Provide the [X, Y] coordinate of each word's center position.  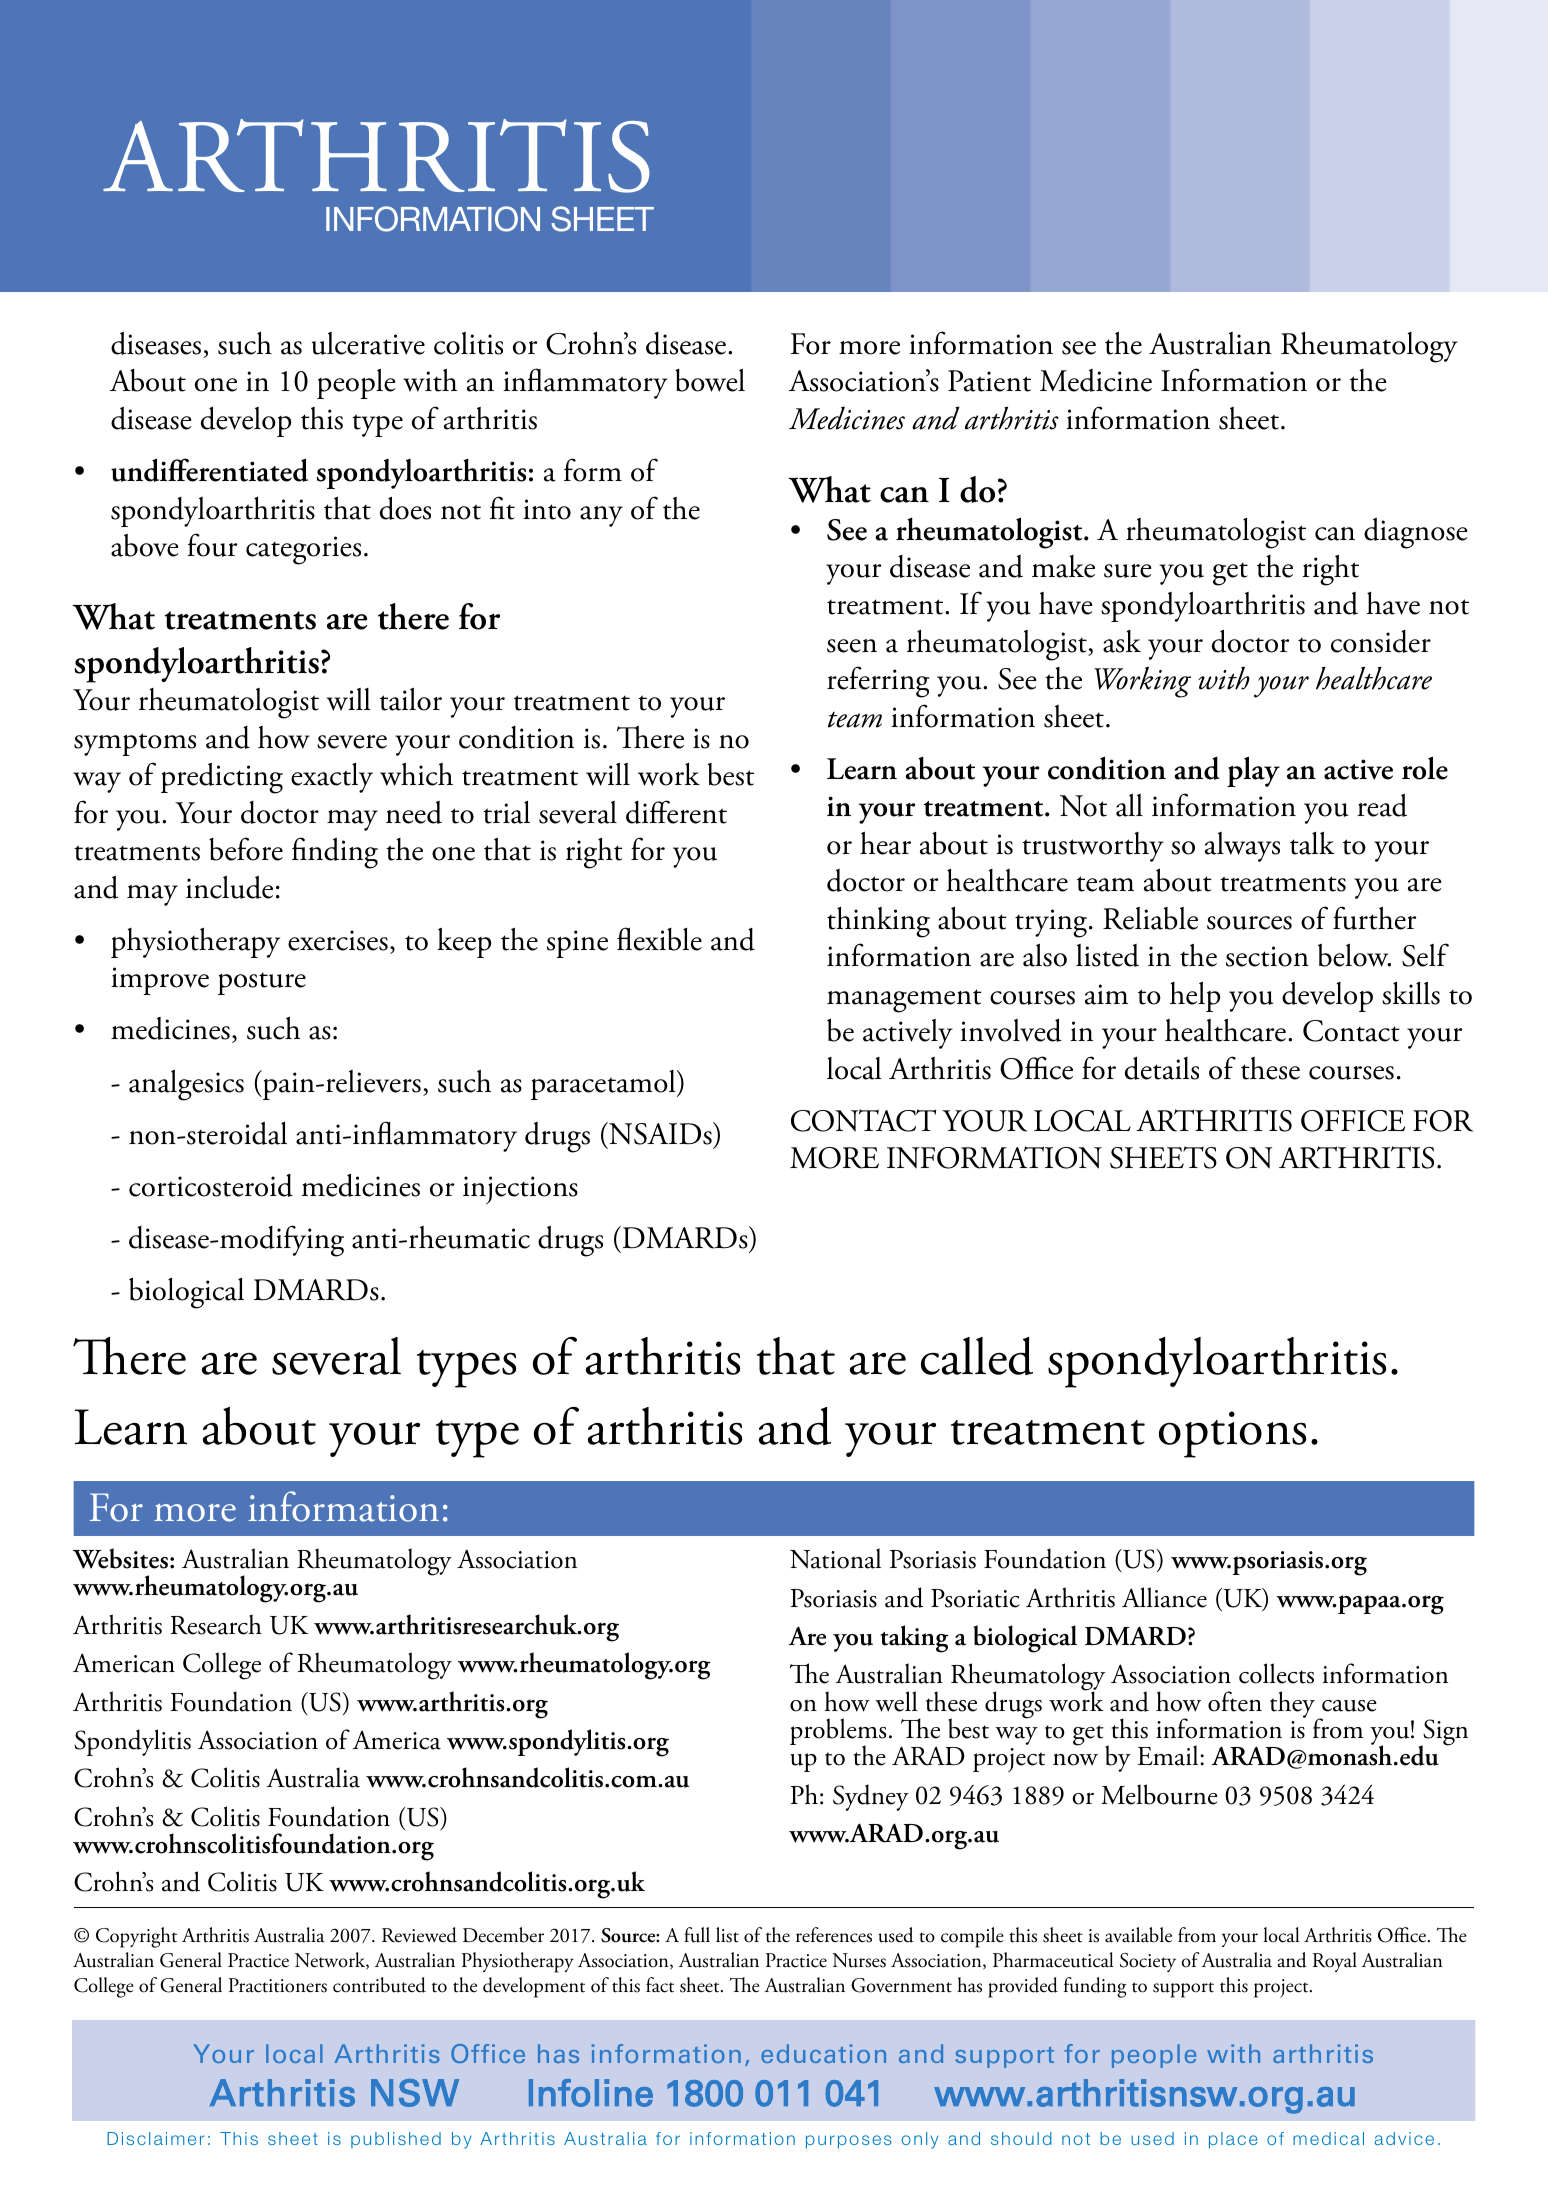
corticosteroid [211, 1185]
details [1162, 1068]
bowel [710, 380]
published [396, 2140]
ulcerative [368, 343]
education [823, 2053]
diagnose [1415, 533]
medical [1328, 2138]
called [977, 1356]
